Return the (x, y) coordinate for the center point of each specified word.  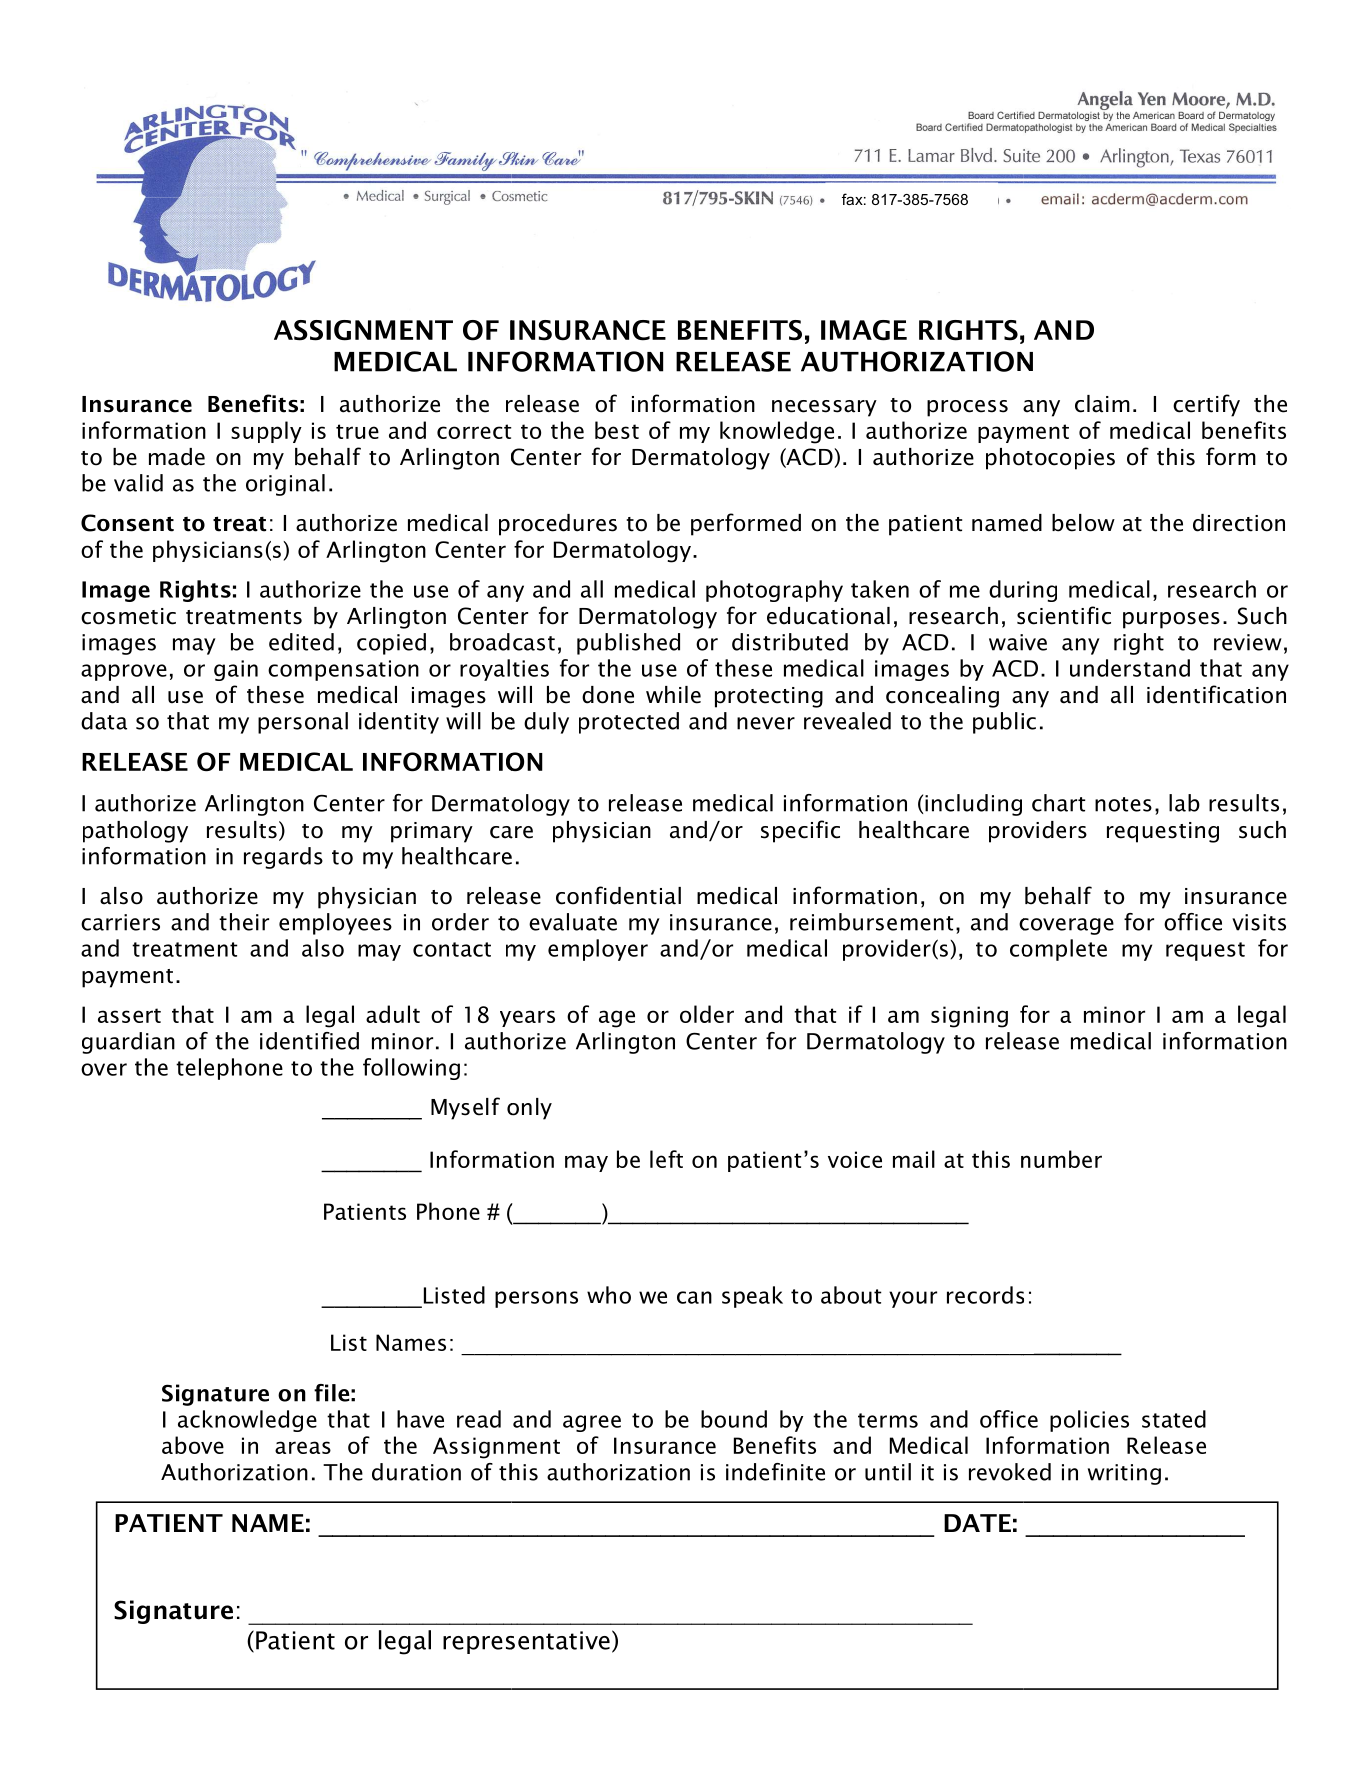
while (673, 695)
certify (1206, 405)
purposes (1171, 620)
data (104, 721)
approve (124, 672)
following (411, 1069)
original (285, 485)
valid (138, 483)
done (608, 695)
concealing (942, 697)
